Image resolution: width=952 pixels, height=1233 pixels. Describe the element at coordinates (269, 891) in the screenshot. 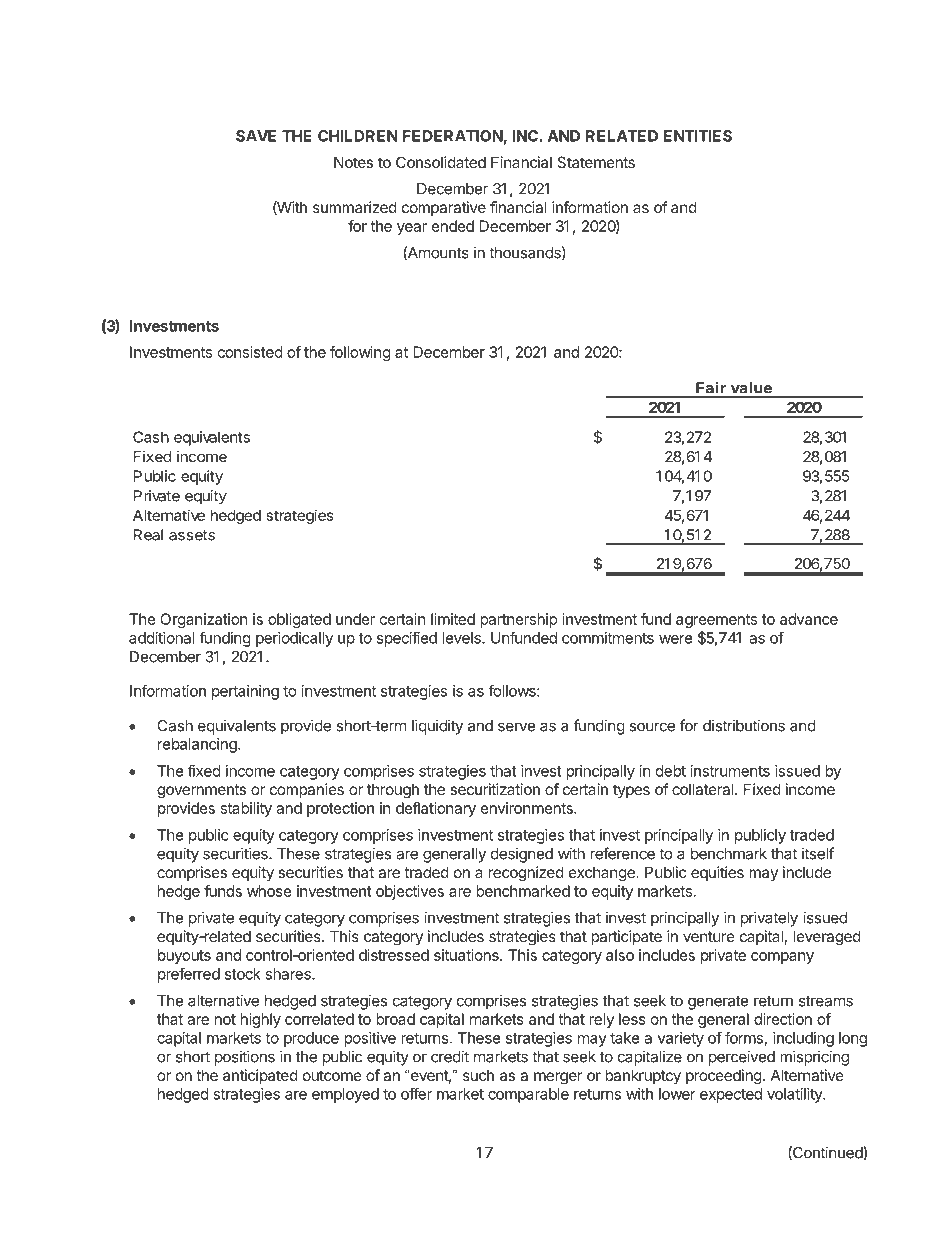

I see `whose` at that location.
